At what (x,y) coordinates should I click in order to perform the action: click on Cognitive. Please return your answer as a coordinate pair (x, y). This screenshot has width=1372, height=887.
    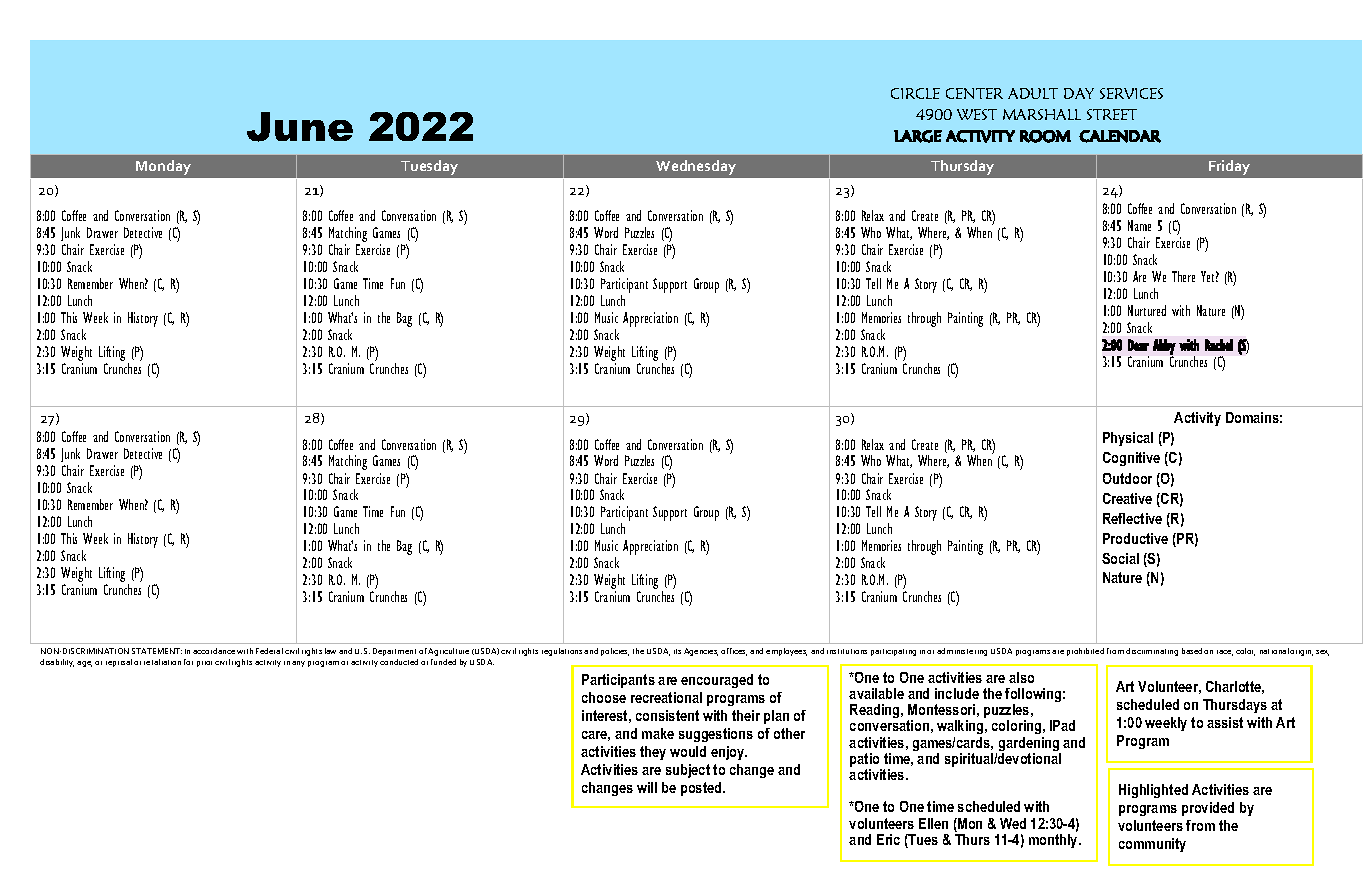
    Looking at the image, I should click on (1131, 459).
